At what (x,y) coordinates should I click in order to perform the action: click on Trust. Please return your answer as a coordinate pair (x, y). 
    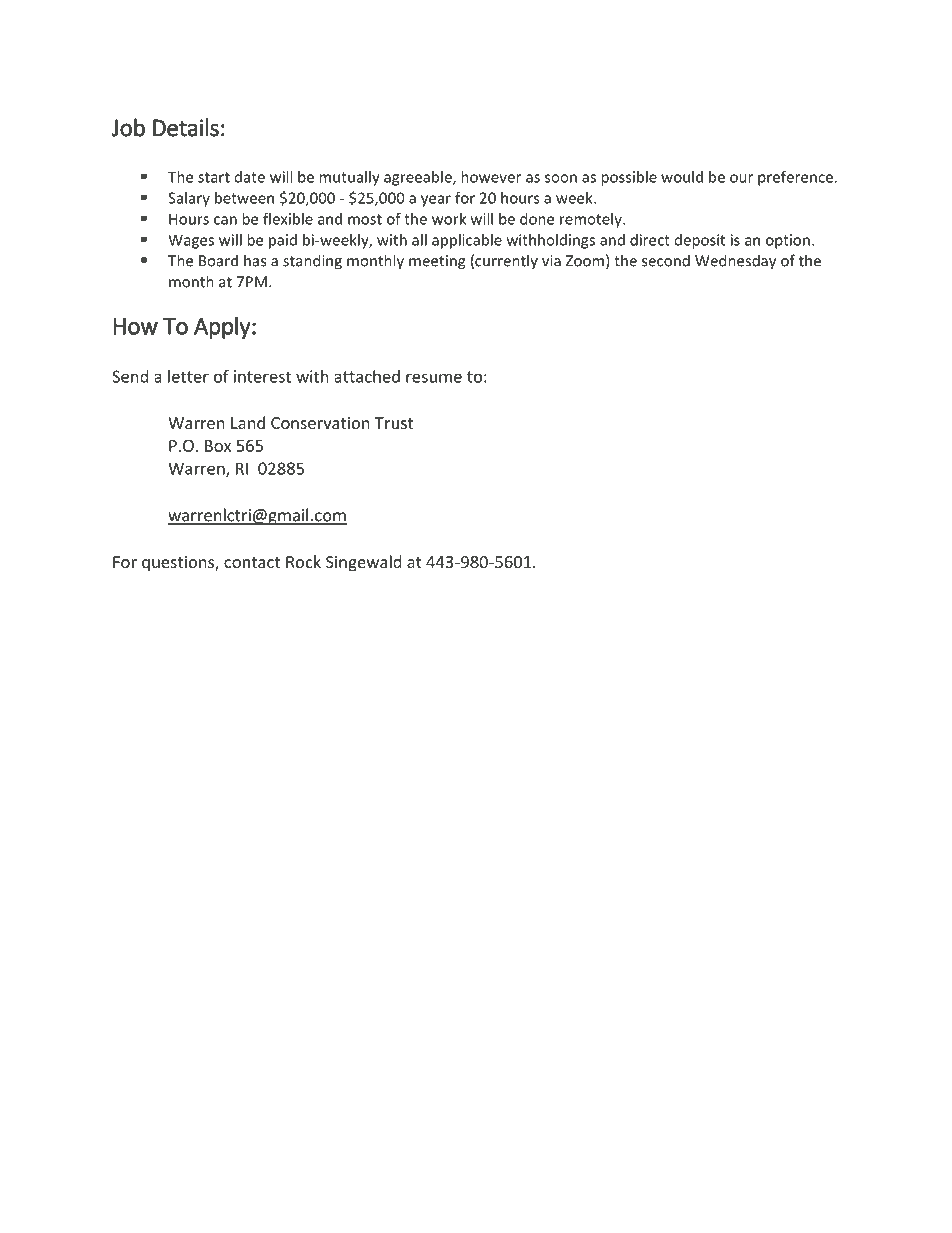
    Looking at the image, I should click on (394, 423).
